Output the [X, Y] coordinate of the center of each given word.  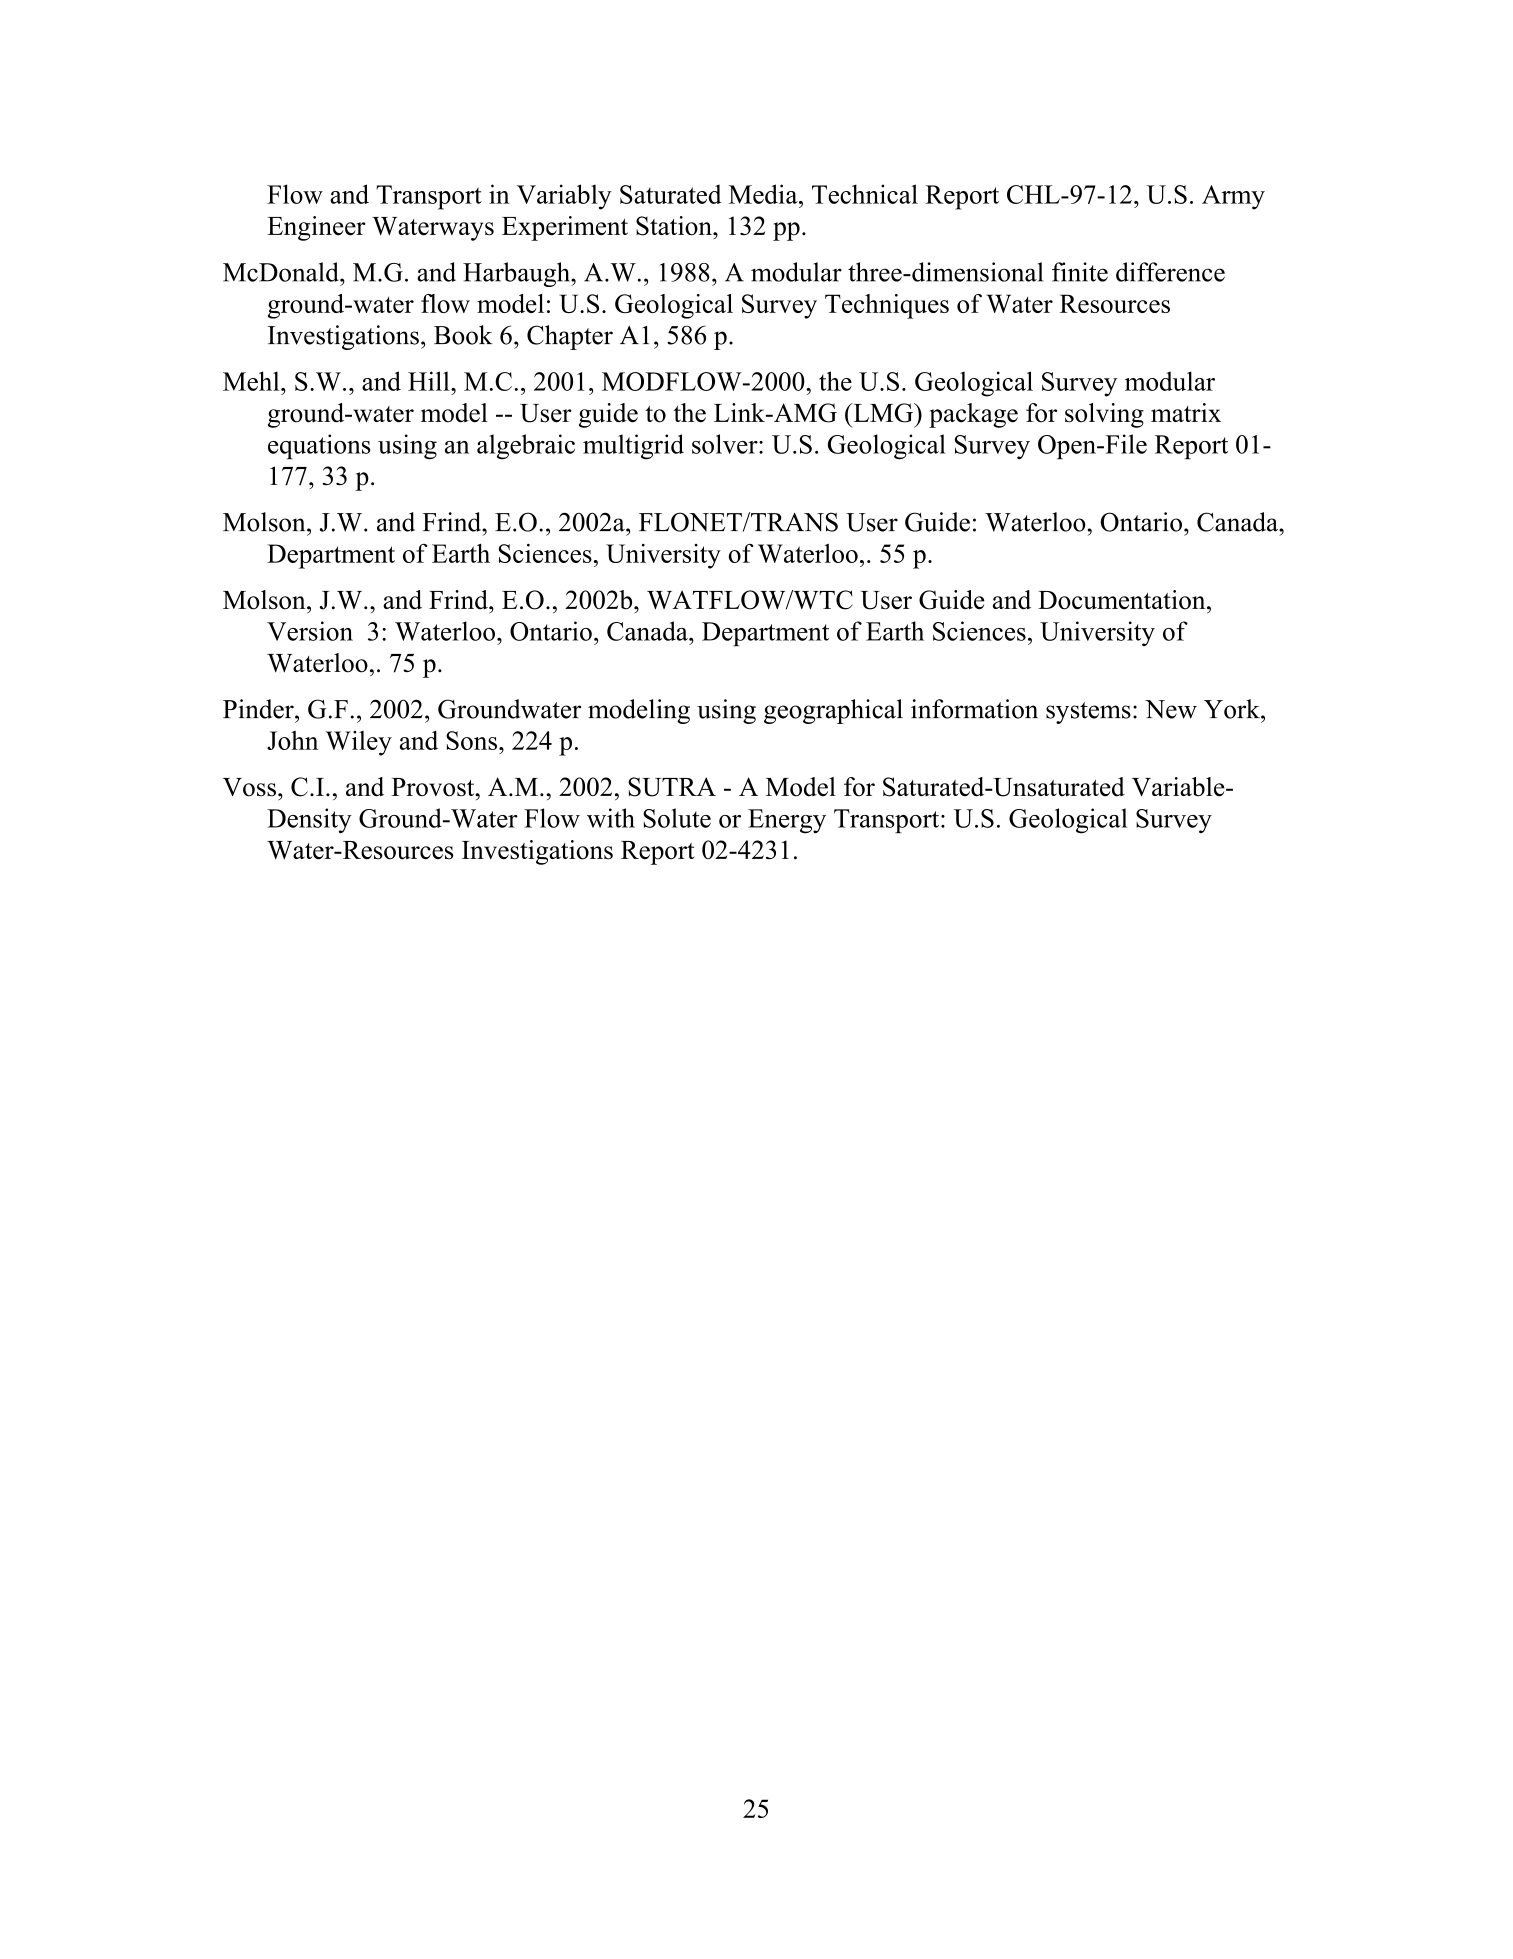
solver [726, 444]
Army [1233, 197]
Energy [787, 821]
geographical [833, 711]
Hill [430, 381]
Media [764, 194]
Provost [434, 787]
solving [1104, 415]
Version [310, 631]
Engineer [316, 228]
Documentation [1123, 600]
